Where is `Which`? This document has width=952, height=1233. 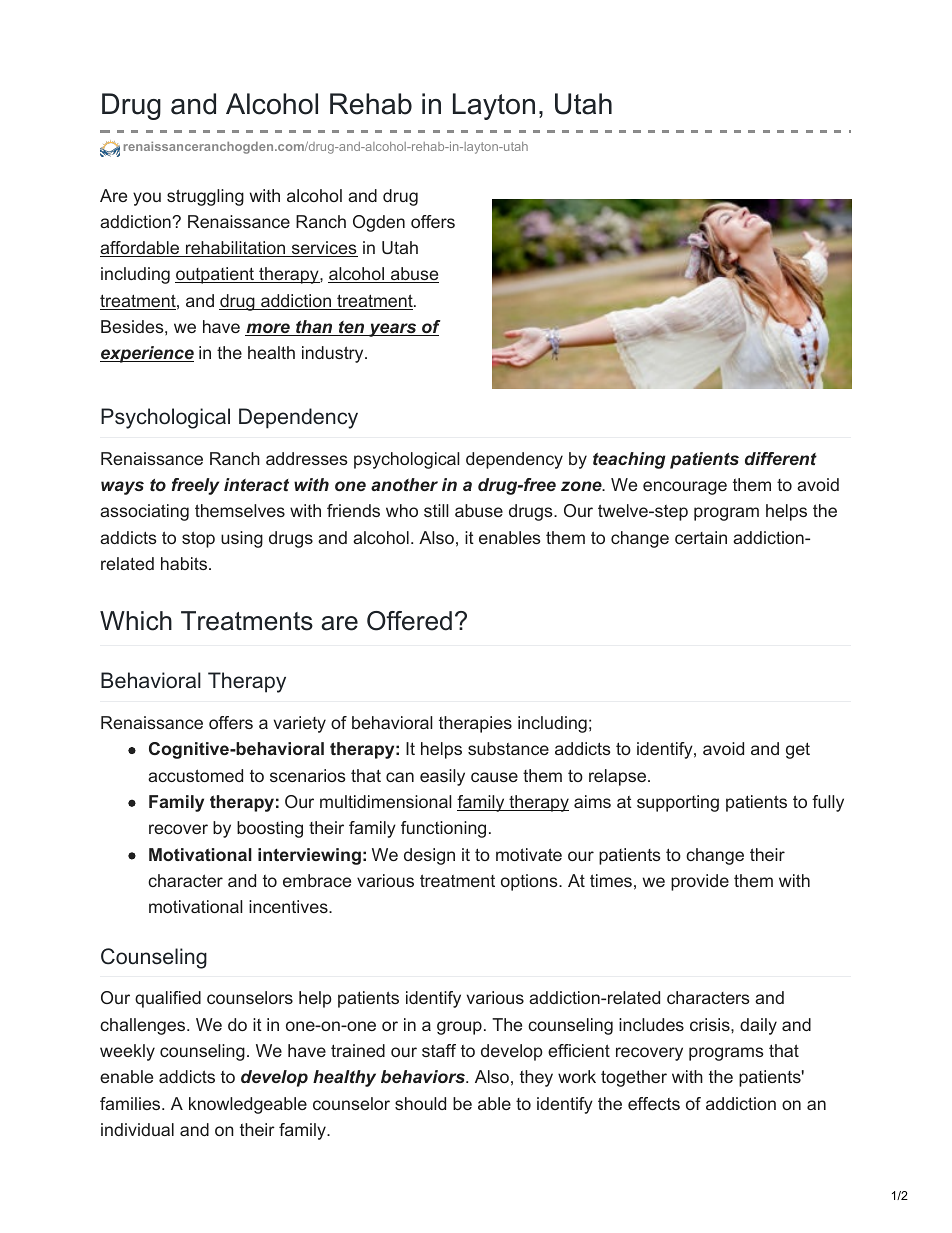
Which is located at coordinates (136, 621).
